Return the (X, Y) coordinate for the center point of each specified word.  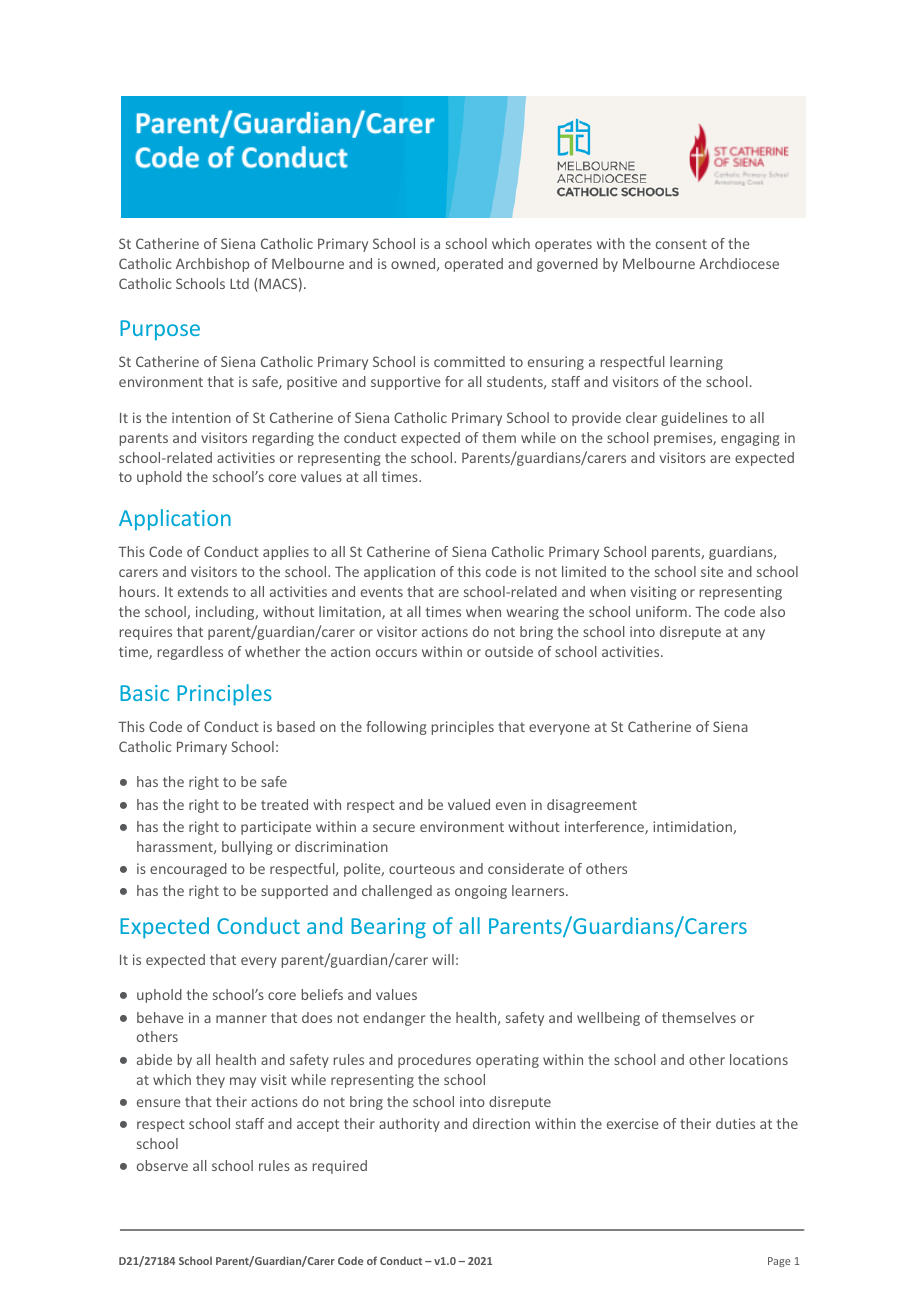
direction (501, 1123)
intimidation (693, 827)
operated (474, 265)
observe (162, 1165)
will (443, 959)
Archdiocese (739, 263)
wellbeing (608, 1019)
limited (584, 571)
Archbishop (212, 265)
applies (286, 553)
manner (241, 1019)
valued (469, 804)
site (712, 571)
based (296, 726)
